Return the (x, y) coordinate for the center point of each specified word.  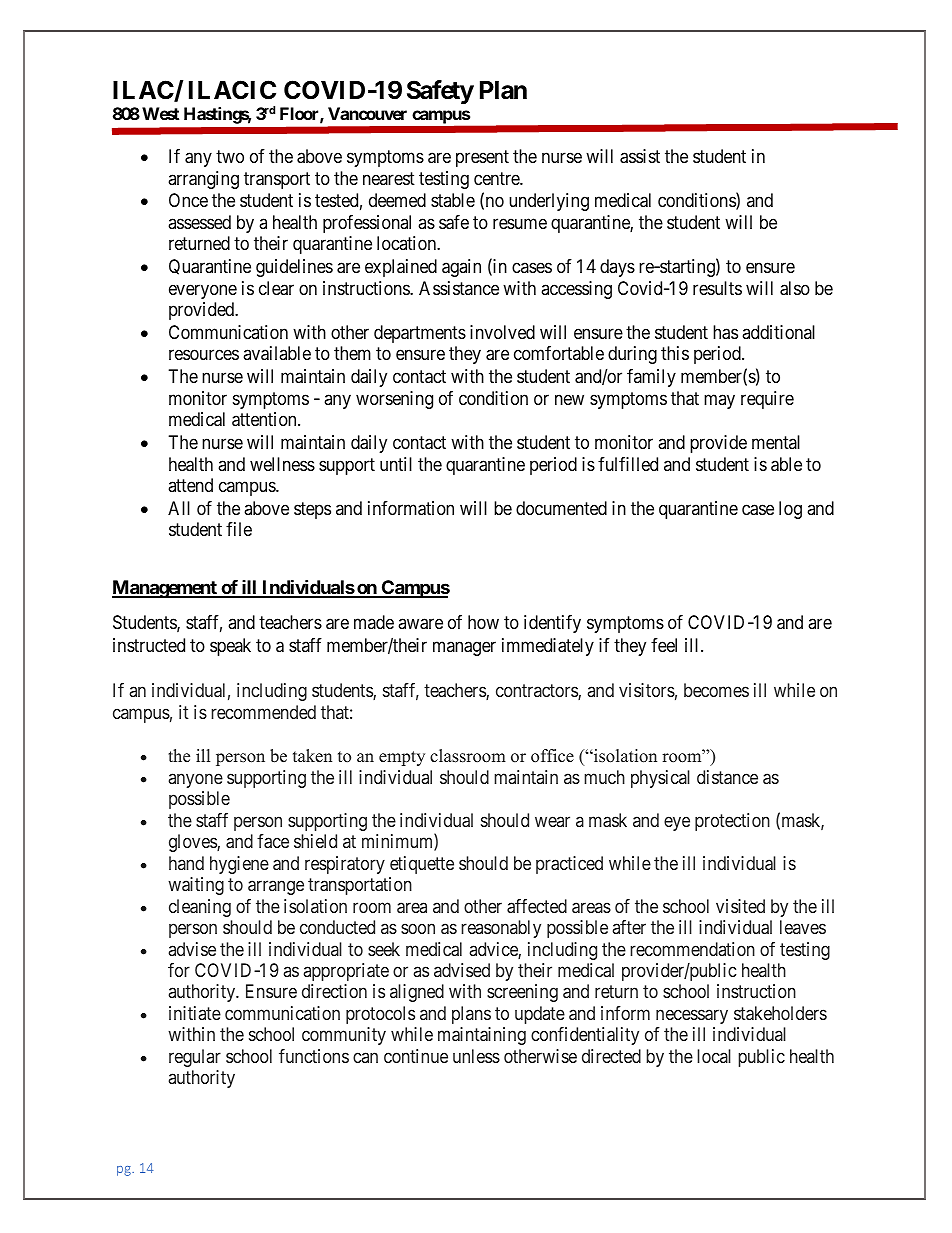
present (482, 158)
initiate (195, 1013)
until (396, 464)
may (719, 401)
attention (265, 419)
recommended (263, 712)
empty (402, 758)
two (230, 156)
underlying (549, 202)
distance (727, 777)
